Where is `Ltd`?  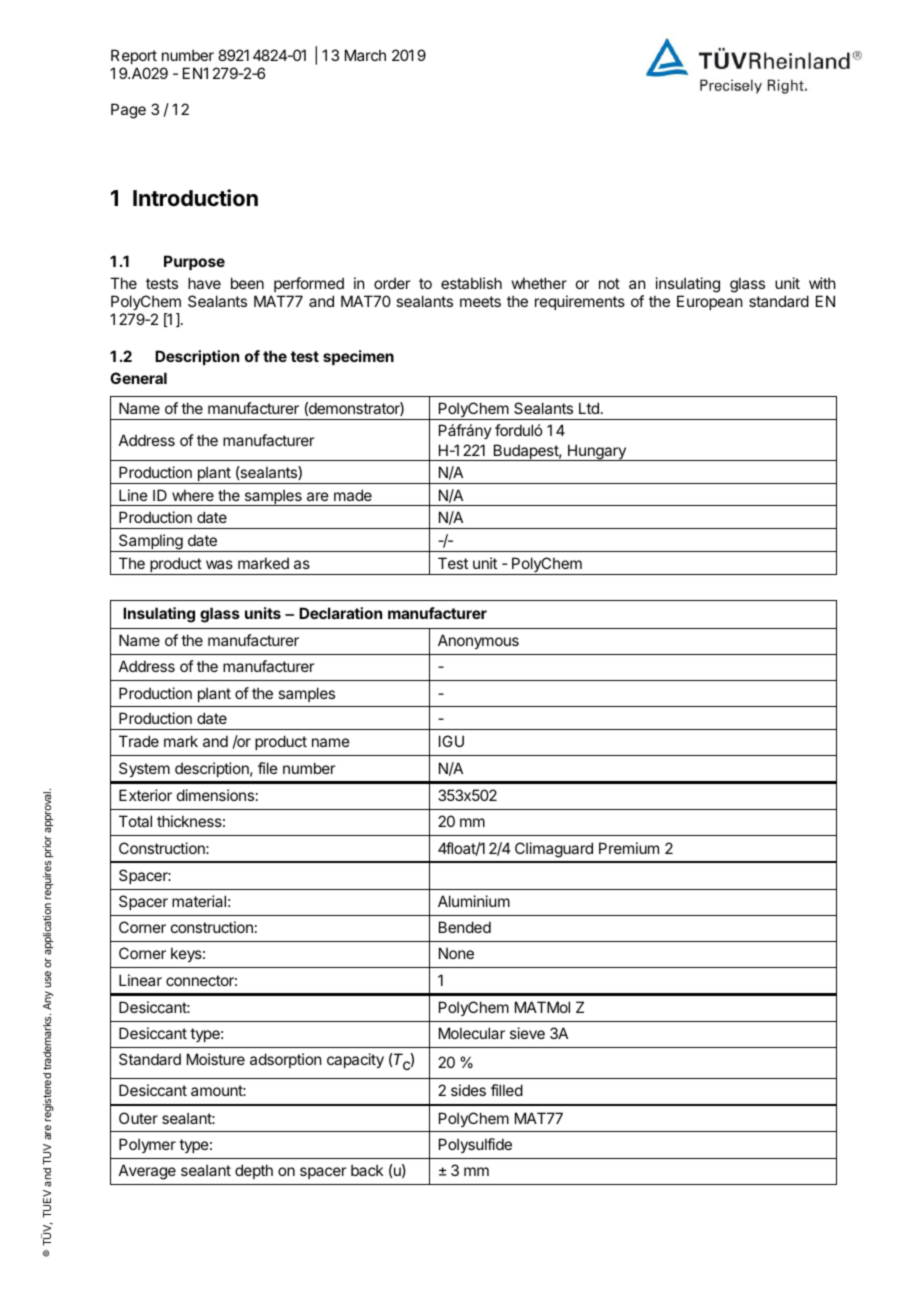 Ltd is located at coordinates (589, 408).
